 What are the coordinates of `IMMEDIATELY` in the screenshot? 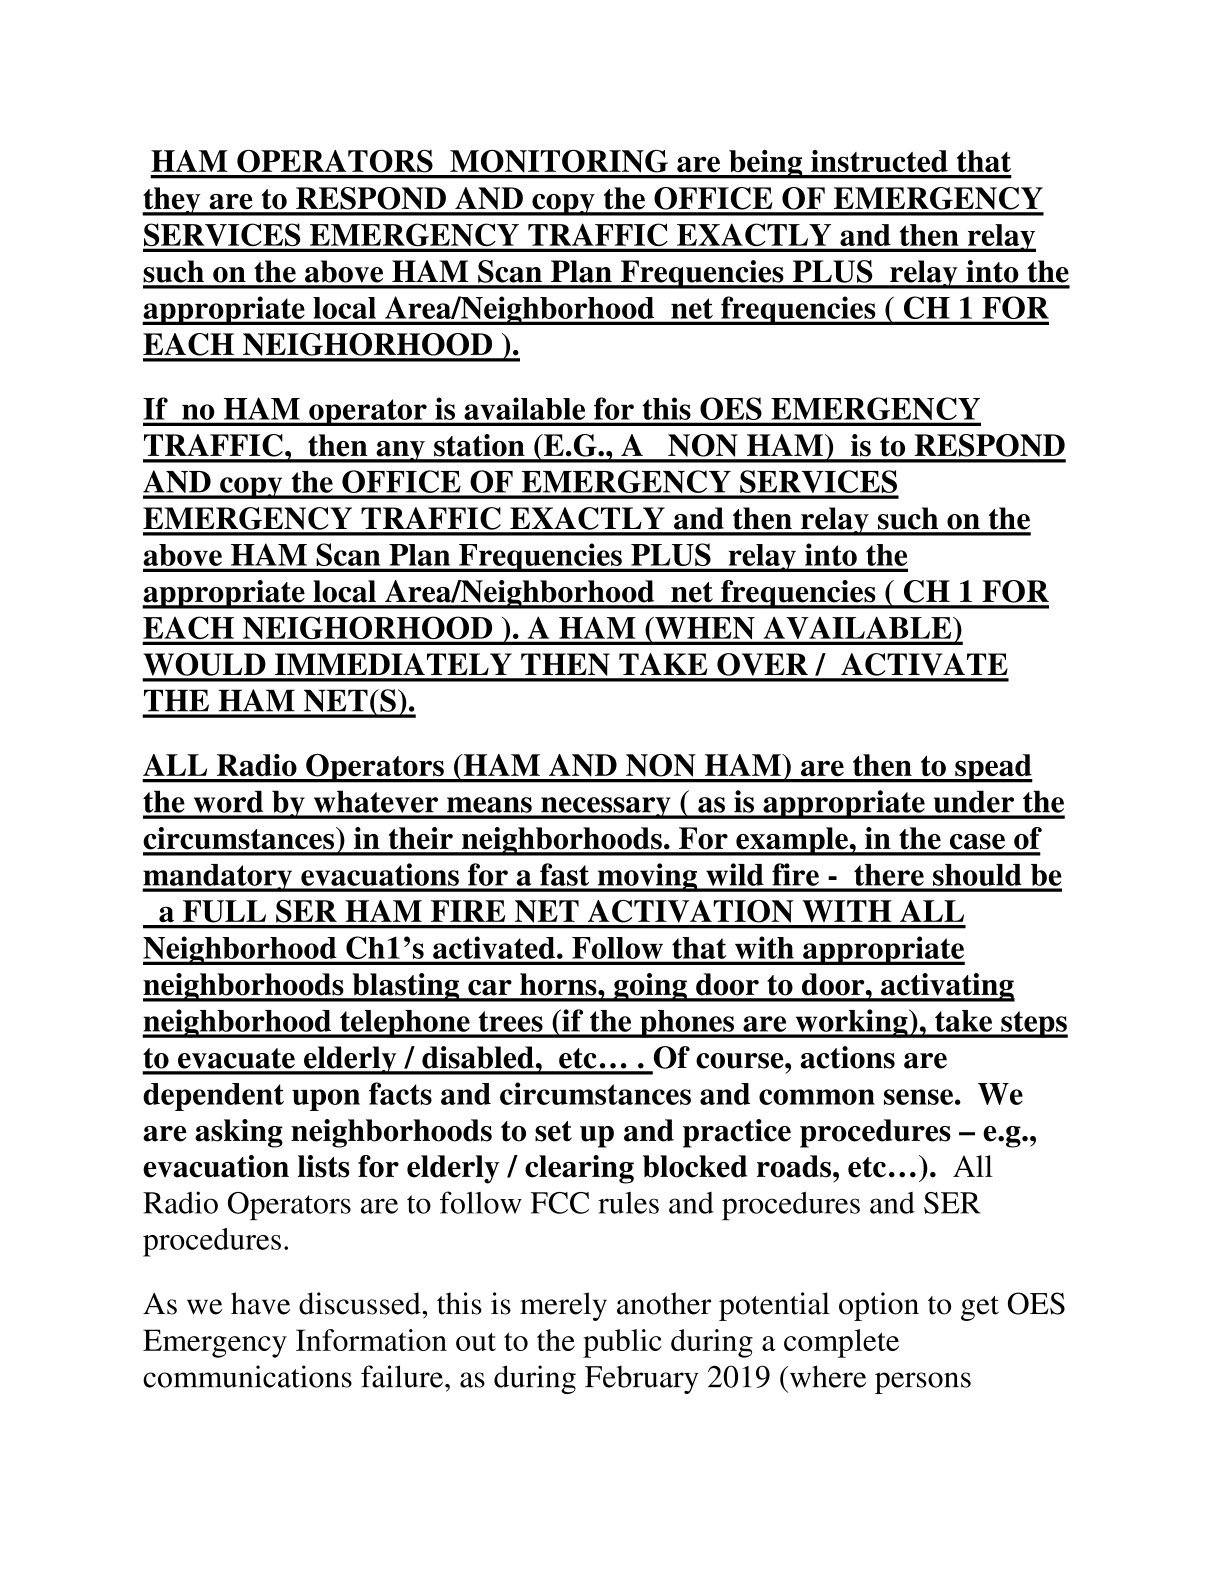 It's located at (393, 664).
